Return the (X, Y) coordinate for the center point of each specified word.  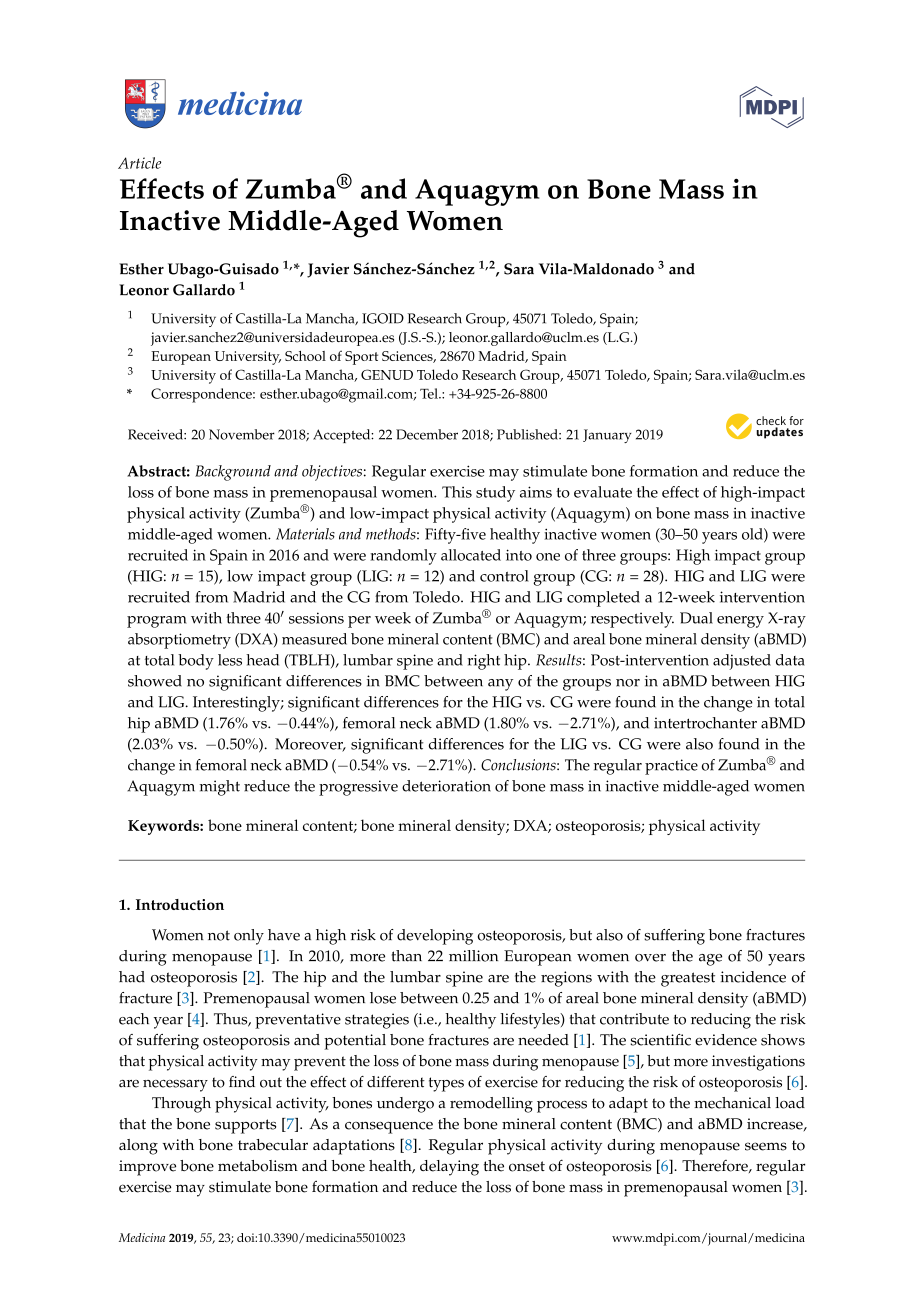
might (219, 788)
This (457, 492)
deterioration (446, 786)
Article (139, 163)
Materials (305, 534)
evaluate (603, 492)
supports (245, 1126)
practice (671, 767)
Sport (361, 358)
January (607, 436)
